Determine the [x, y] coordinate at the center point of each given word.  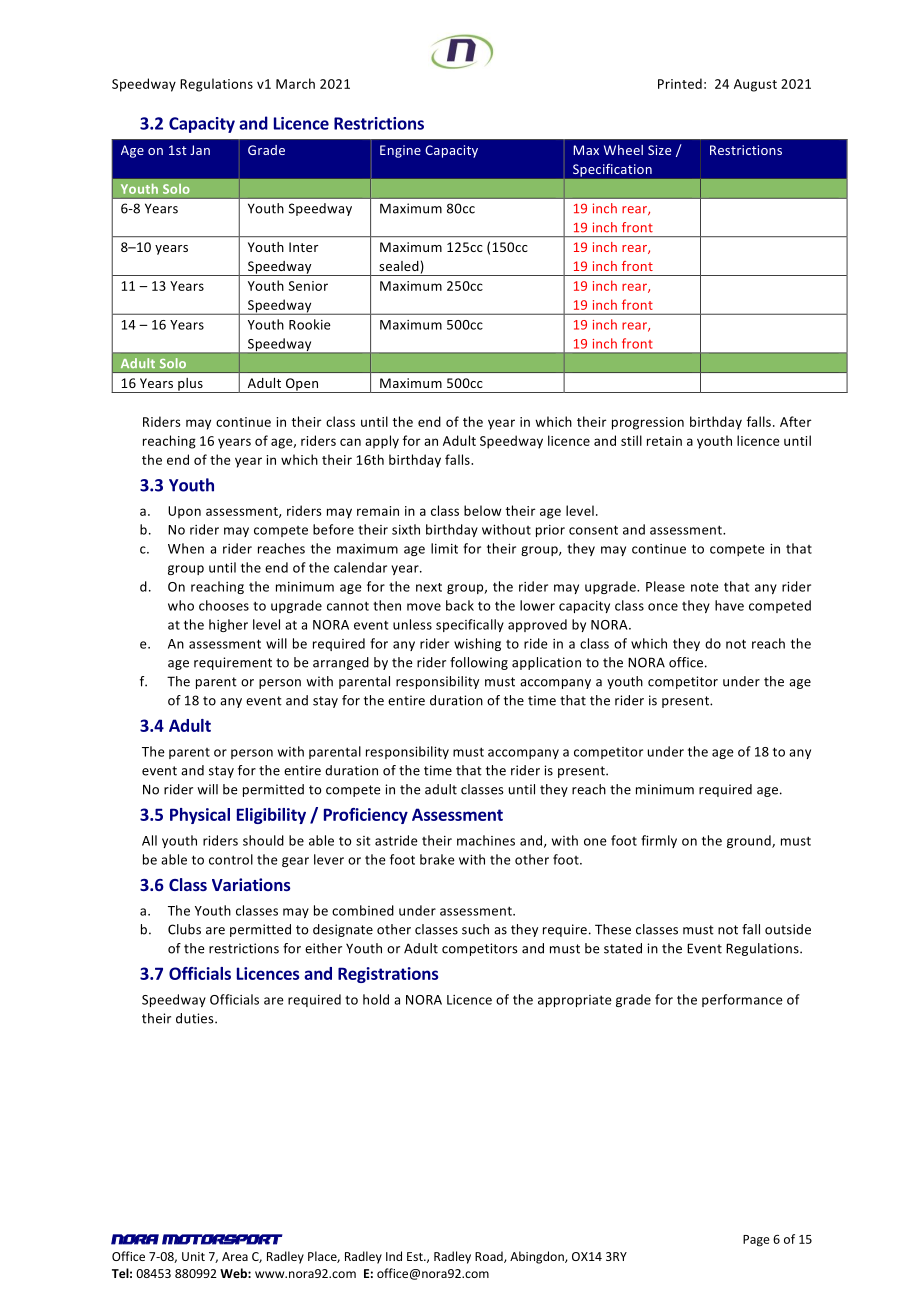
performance [742, 1000]
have [729, 605]
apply [382, 442]
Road [490, 1257]
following [479, 663]
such [475, 929]
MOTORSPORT [222, 1239]
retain [664, 441]
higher [228, 625]
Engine [400, 151]
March [295, 83]
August [755, 85]
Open [302, 385]
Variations [251, 884]
